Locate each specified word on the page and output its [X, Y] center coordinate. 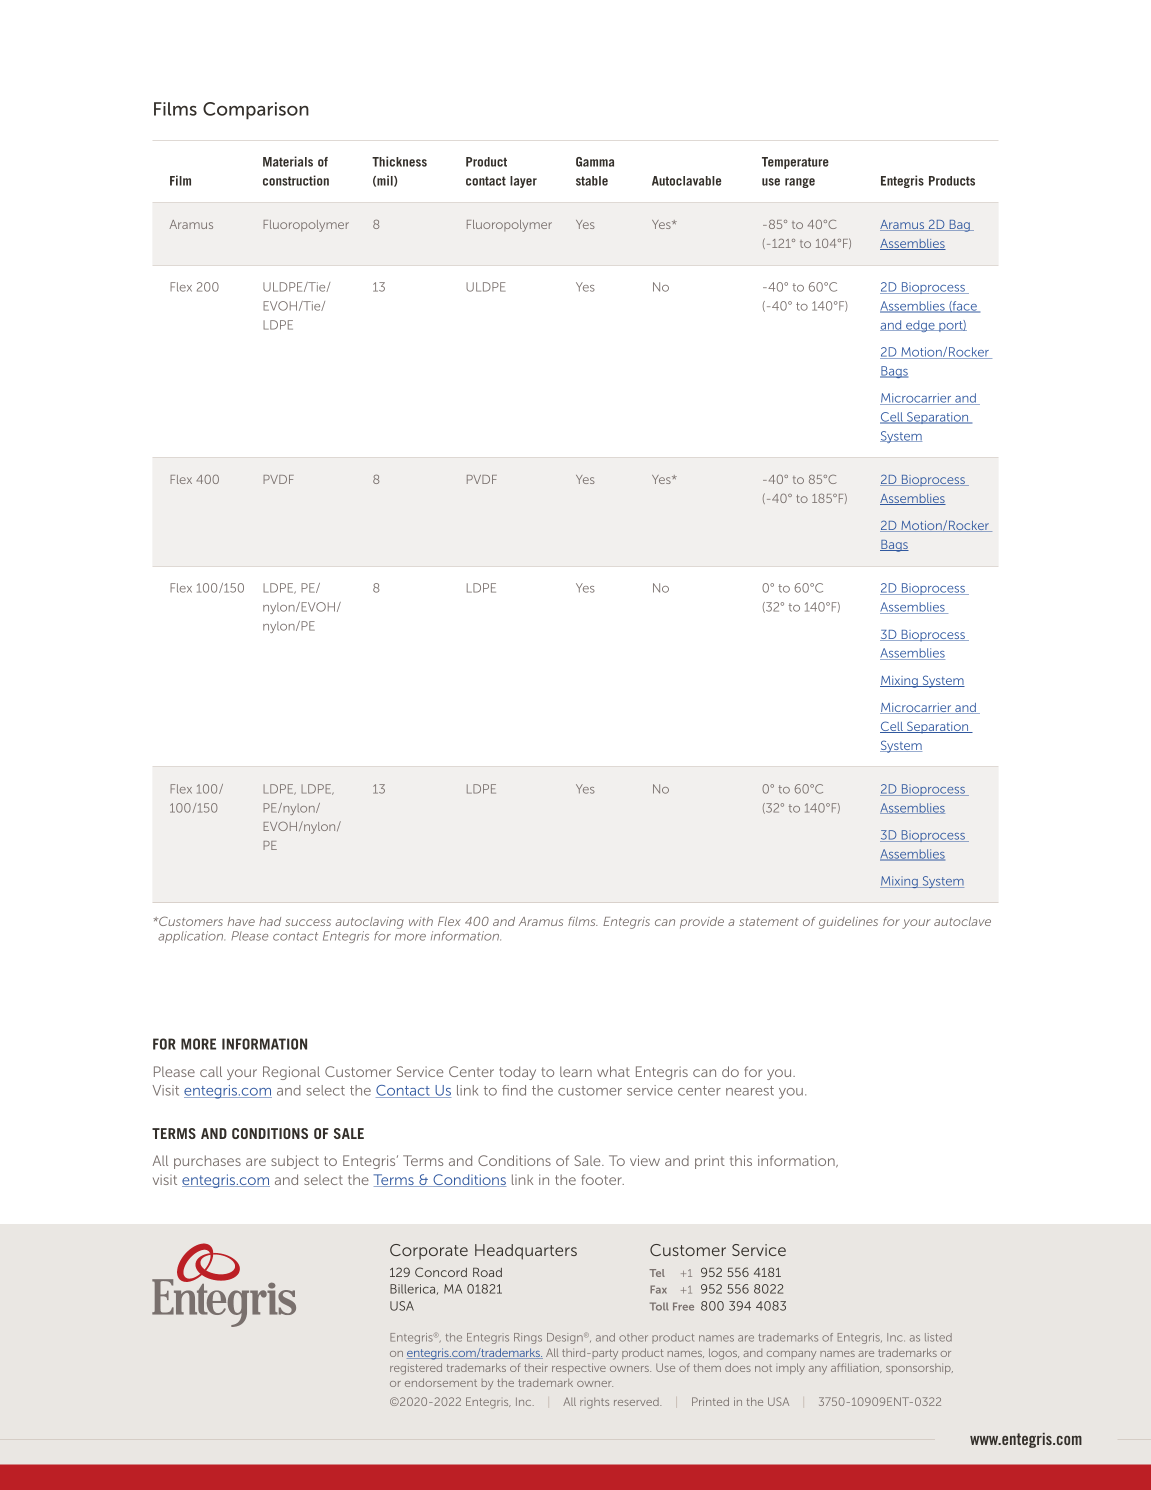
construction [296, 180]
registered [416, 1369]
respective [579, 1368]
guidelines [848, 923]
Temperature [795, 163]
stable [592, 181]
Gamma [595, 162]
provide [702, 923]
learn [576, 1071]
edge [920, 326]
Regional [291, 1073]
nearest [750, 1091]
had [270, 921]
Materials [288, 161]
